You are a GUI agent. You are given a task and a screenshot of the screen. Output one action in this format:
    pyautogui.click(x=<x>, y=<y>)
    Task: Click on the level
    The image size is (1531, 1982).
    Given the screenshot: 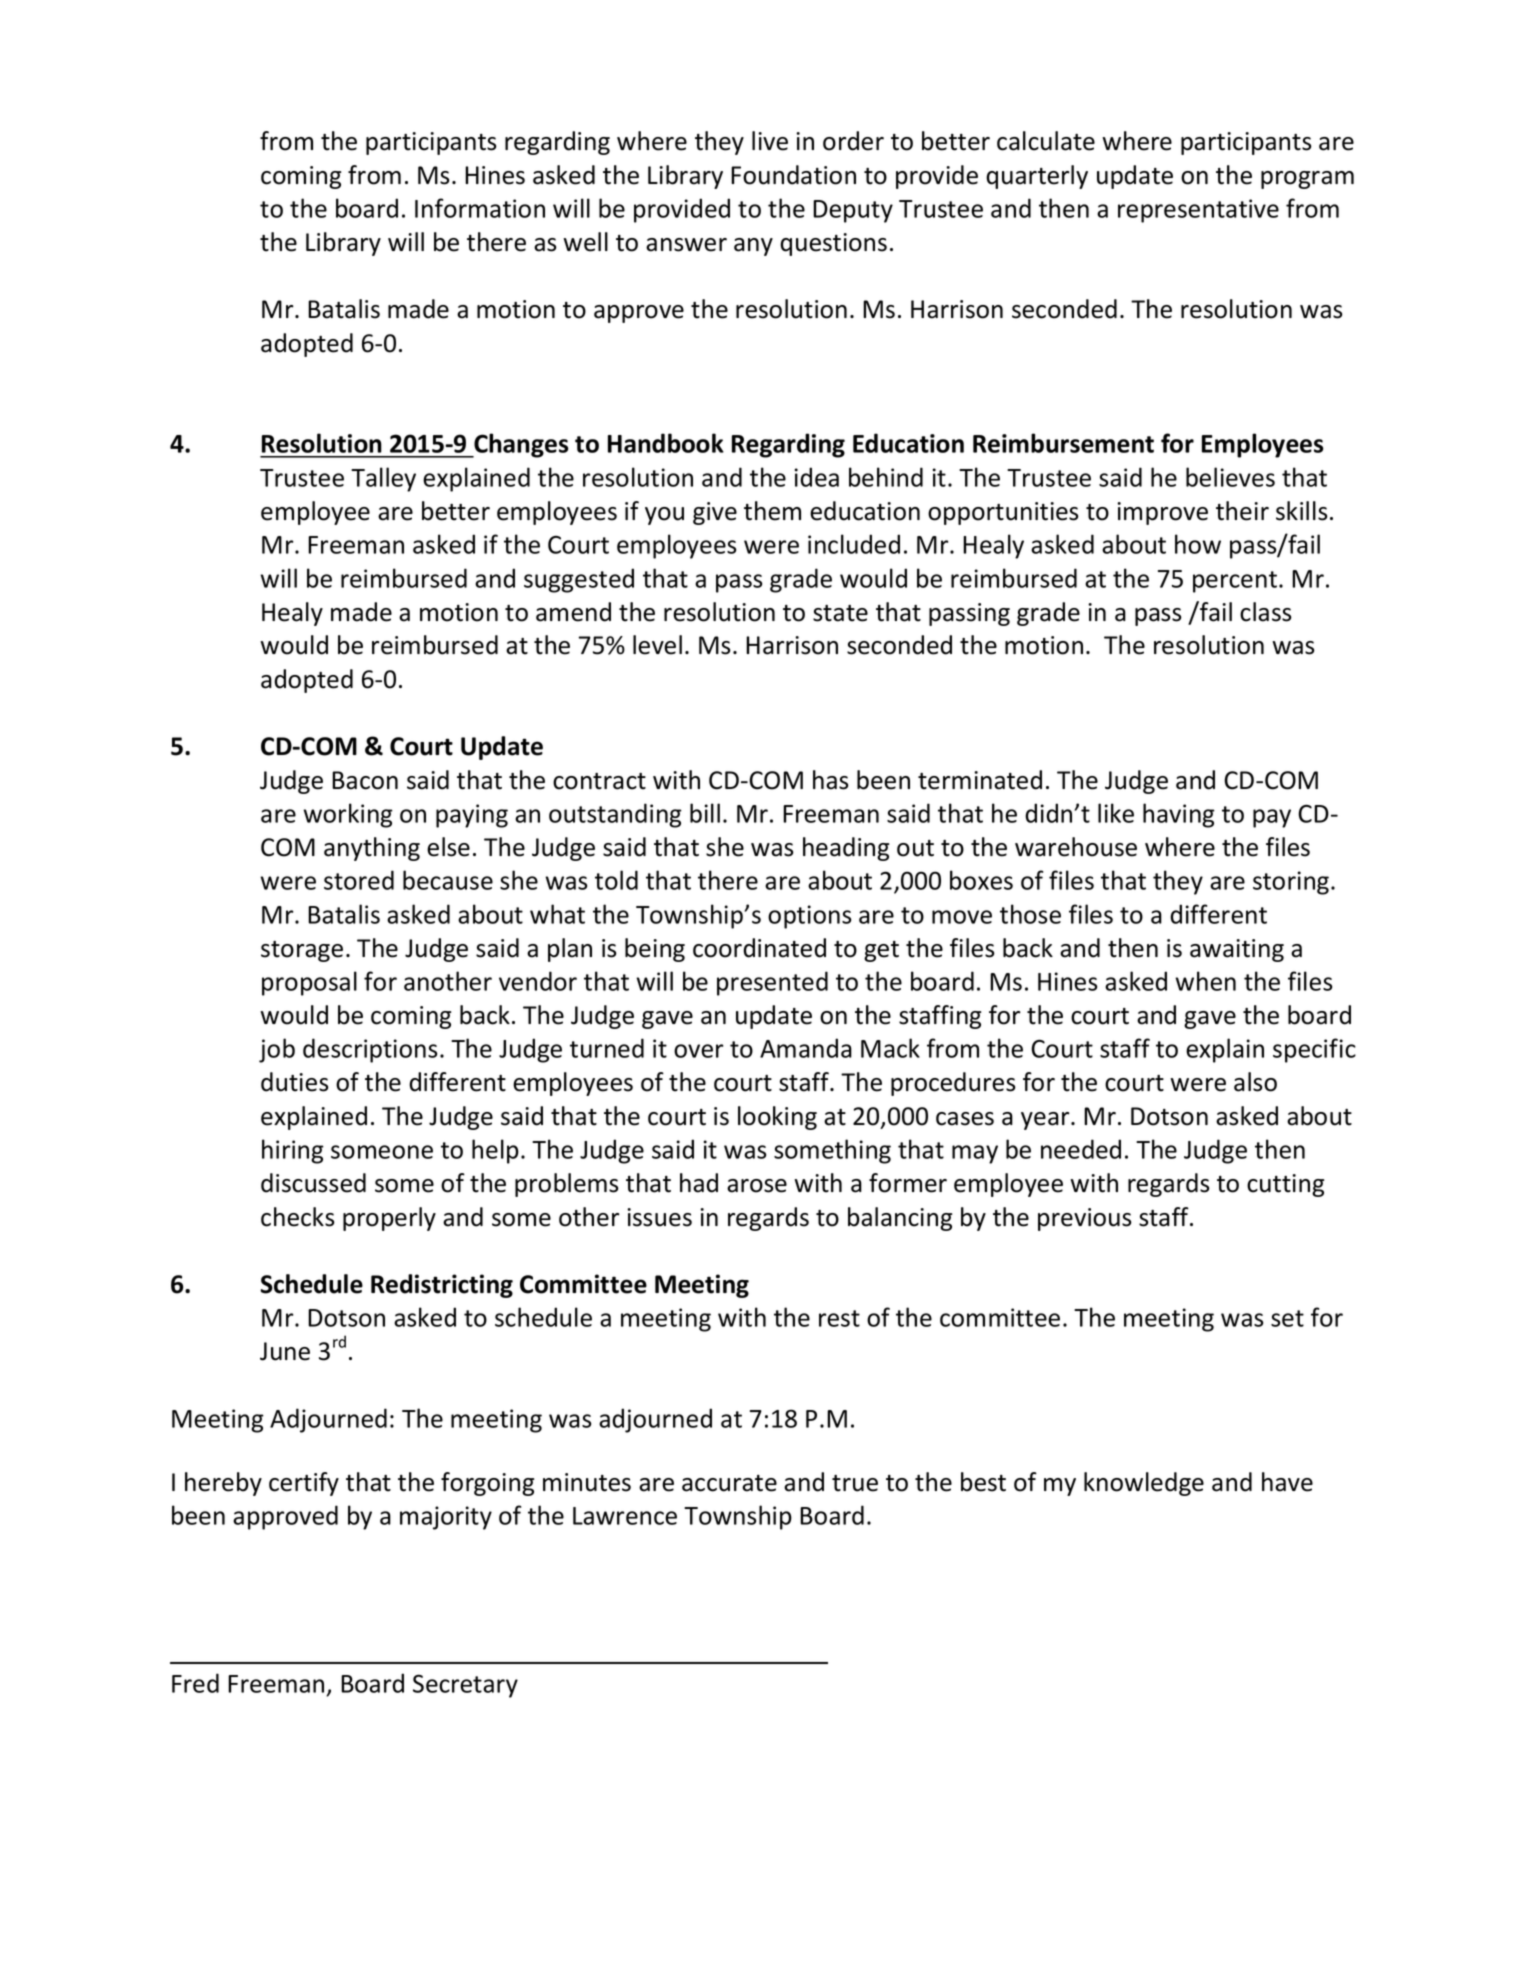 What is the action you would take?
    pyautogui.click(x=657, y=645)
